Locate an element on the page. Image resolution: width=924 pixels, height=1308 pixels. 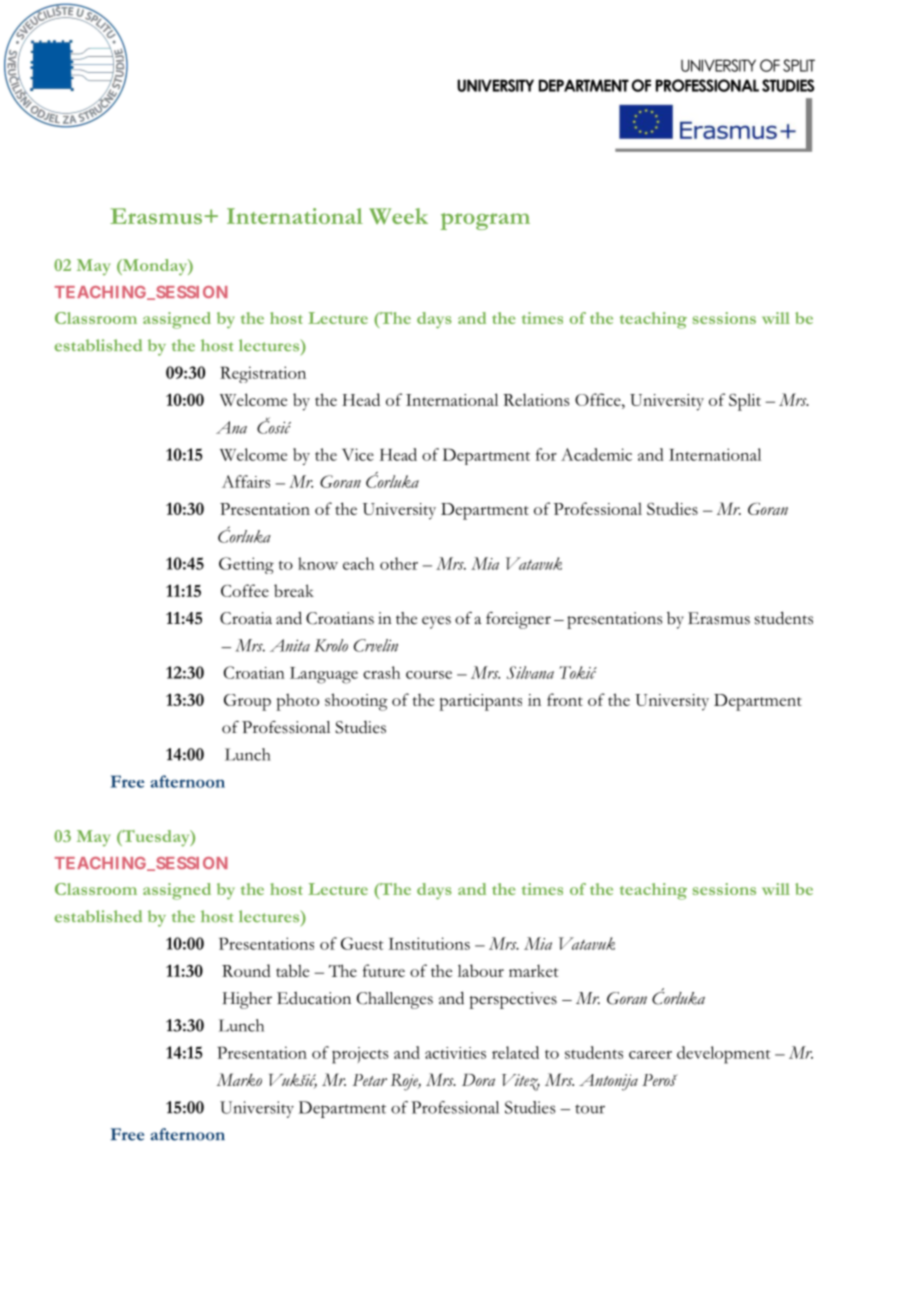
Office is located at coordinates (599, 399).
